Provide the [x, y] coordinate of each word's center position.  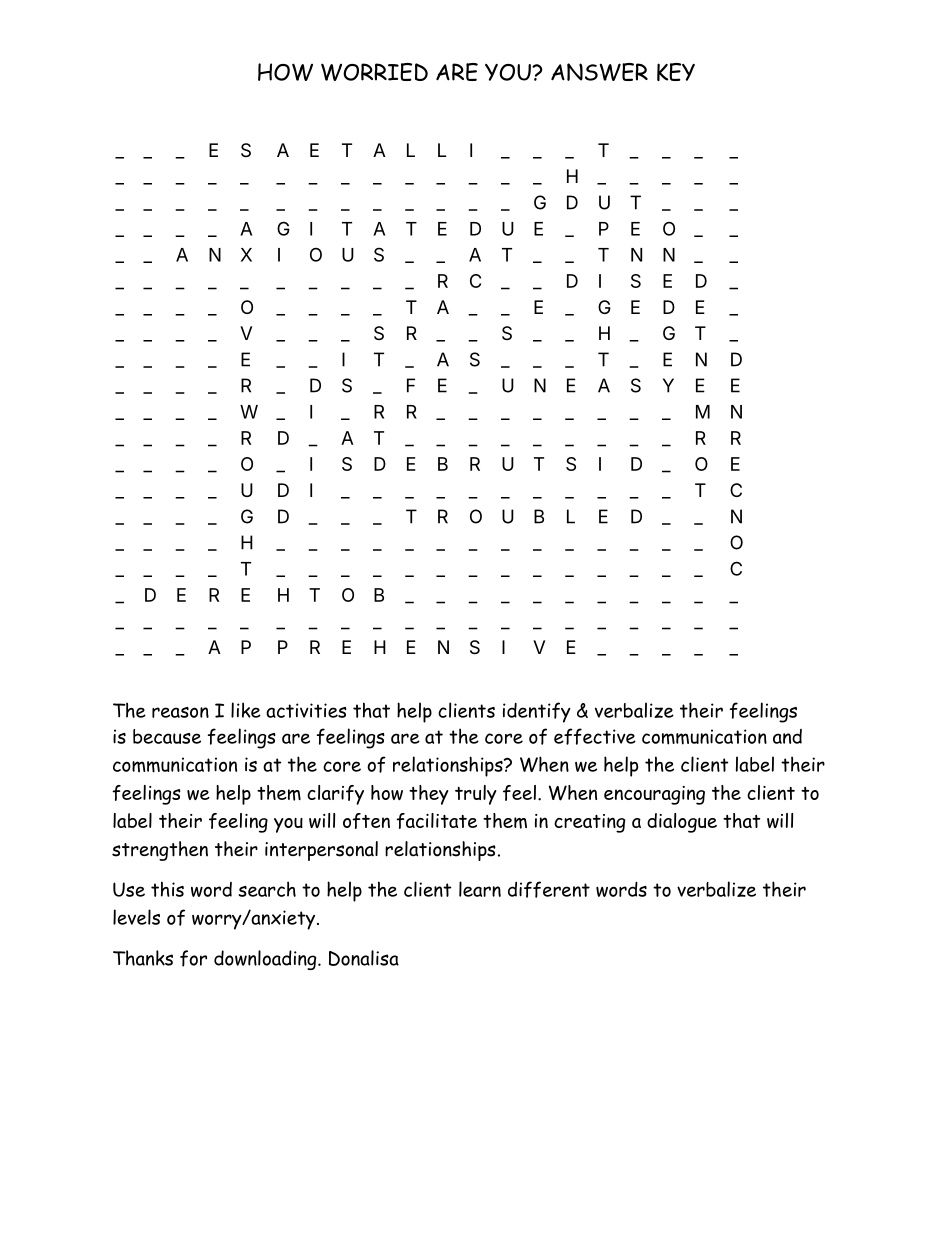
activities [306, 710]
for [193, 958]
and [787, 736]
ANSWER [599, 72]
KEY [676, 72]
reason [180, 712]
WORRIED [374, 72]
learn [480, 889]
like [246, 710]
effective [595, 736]
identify [537, 712]
